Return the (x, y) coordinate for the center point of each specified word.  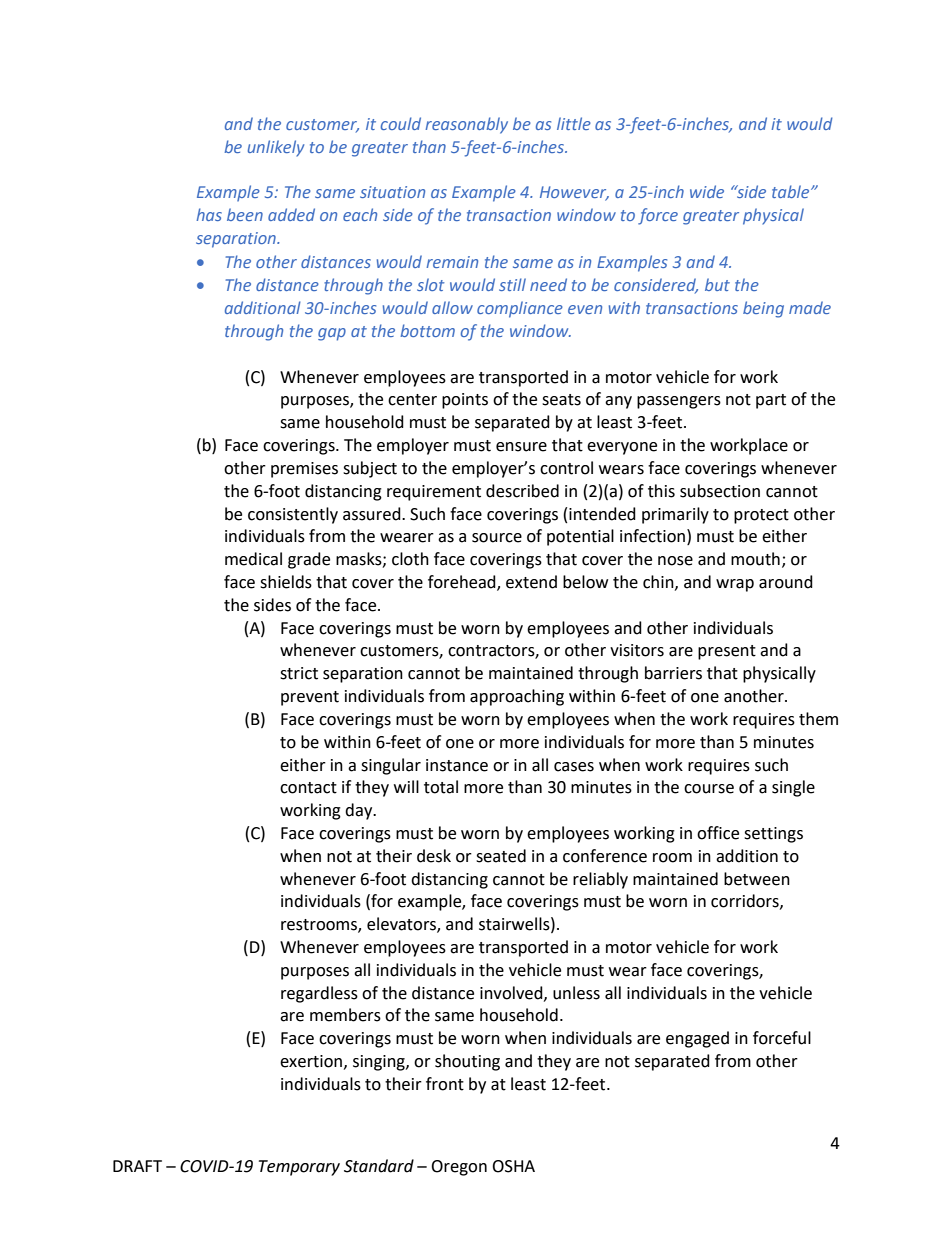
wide (707, 191)
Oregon (459, 1168)
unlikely (276, 148)
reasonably (466, 125)
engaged (697, 1039)
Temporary (299, 1168)
